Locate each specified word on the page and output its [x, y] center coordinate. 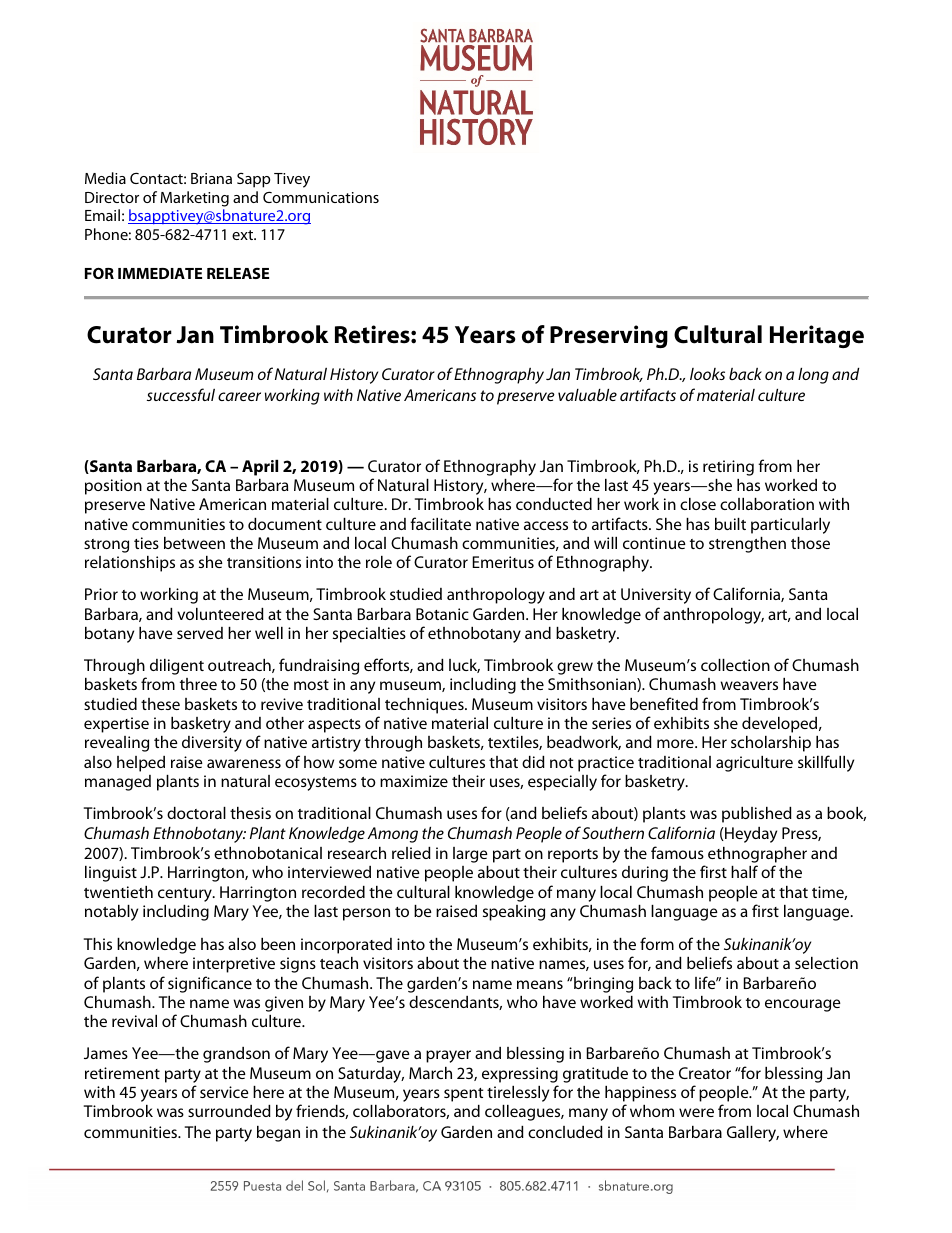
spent [464, 1095]
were [696, 1112]
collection [735, 665]
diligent [177, 667]
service [224, 1092]
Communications [321, 197]
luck [464, 666]
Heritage [817, 336]
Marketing [194, 199]
